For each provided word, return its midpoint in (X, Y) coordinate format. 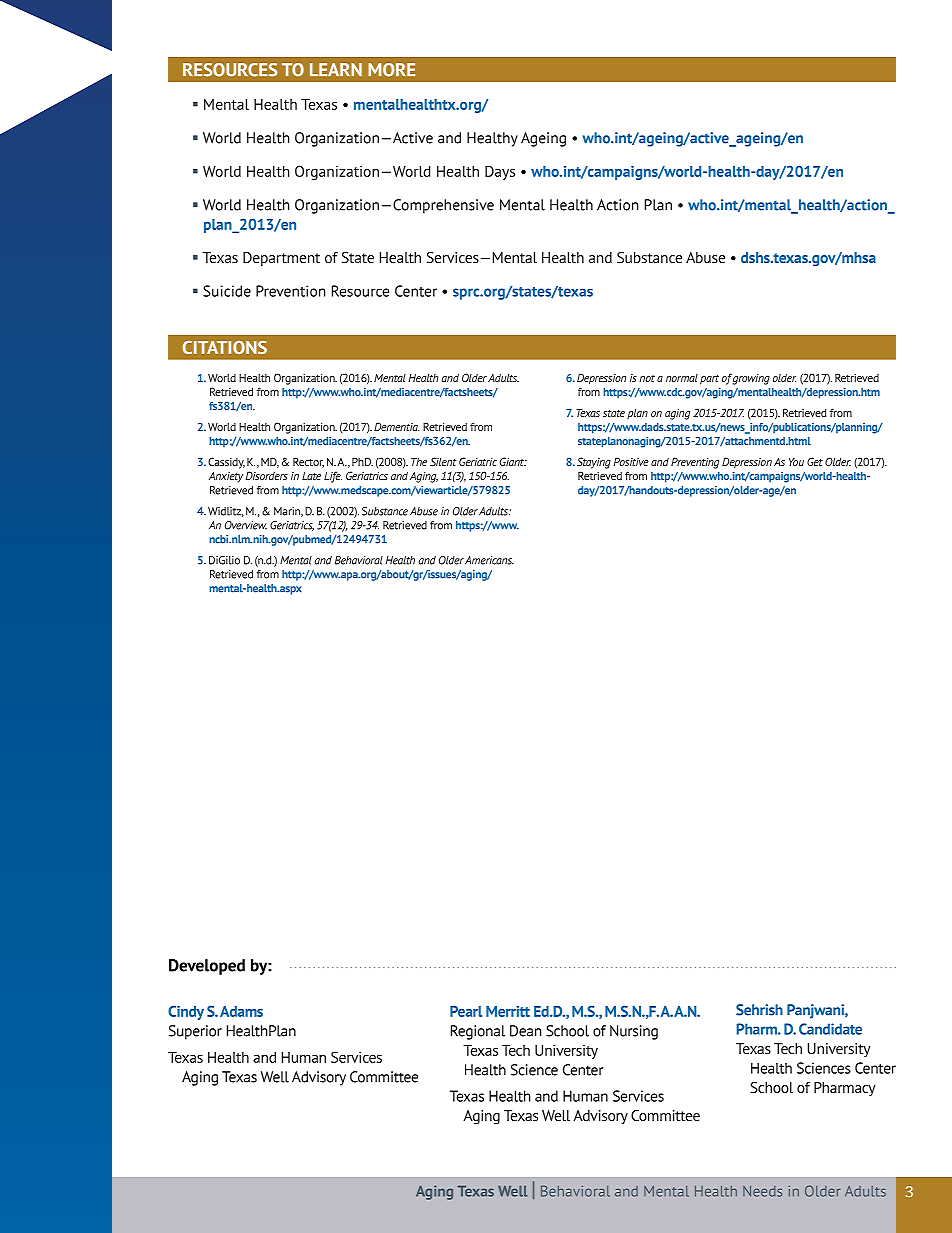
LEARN (336, 70)
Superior (195, 1032)
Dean (525, 1031)
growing (751, 379)
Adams (241, 1011)
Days (500, 172)
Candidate (830, 1029)
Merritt (508, 1011)
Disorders (267, 475)
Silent (443, 461)
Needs (762, 1191)
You (796, 462)
